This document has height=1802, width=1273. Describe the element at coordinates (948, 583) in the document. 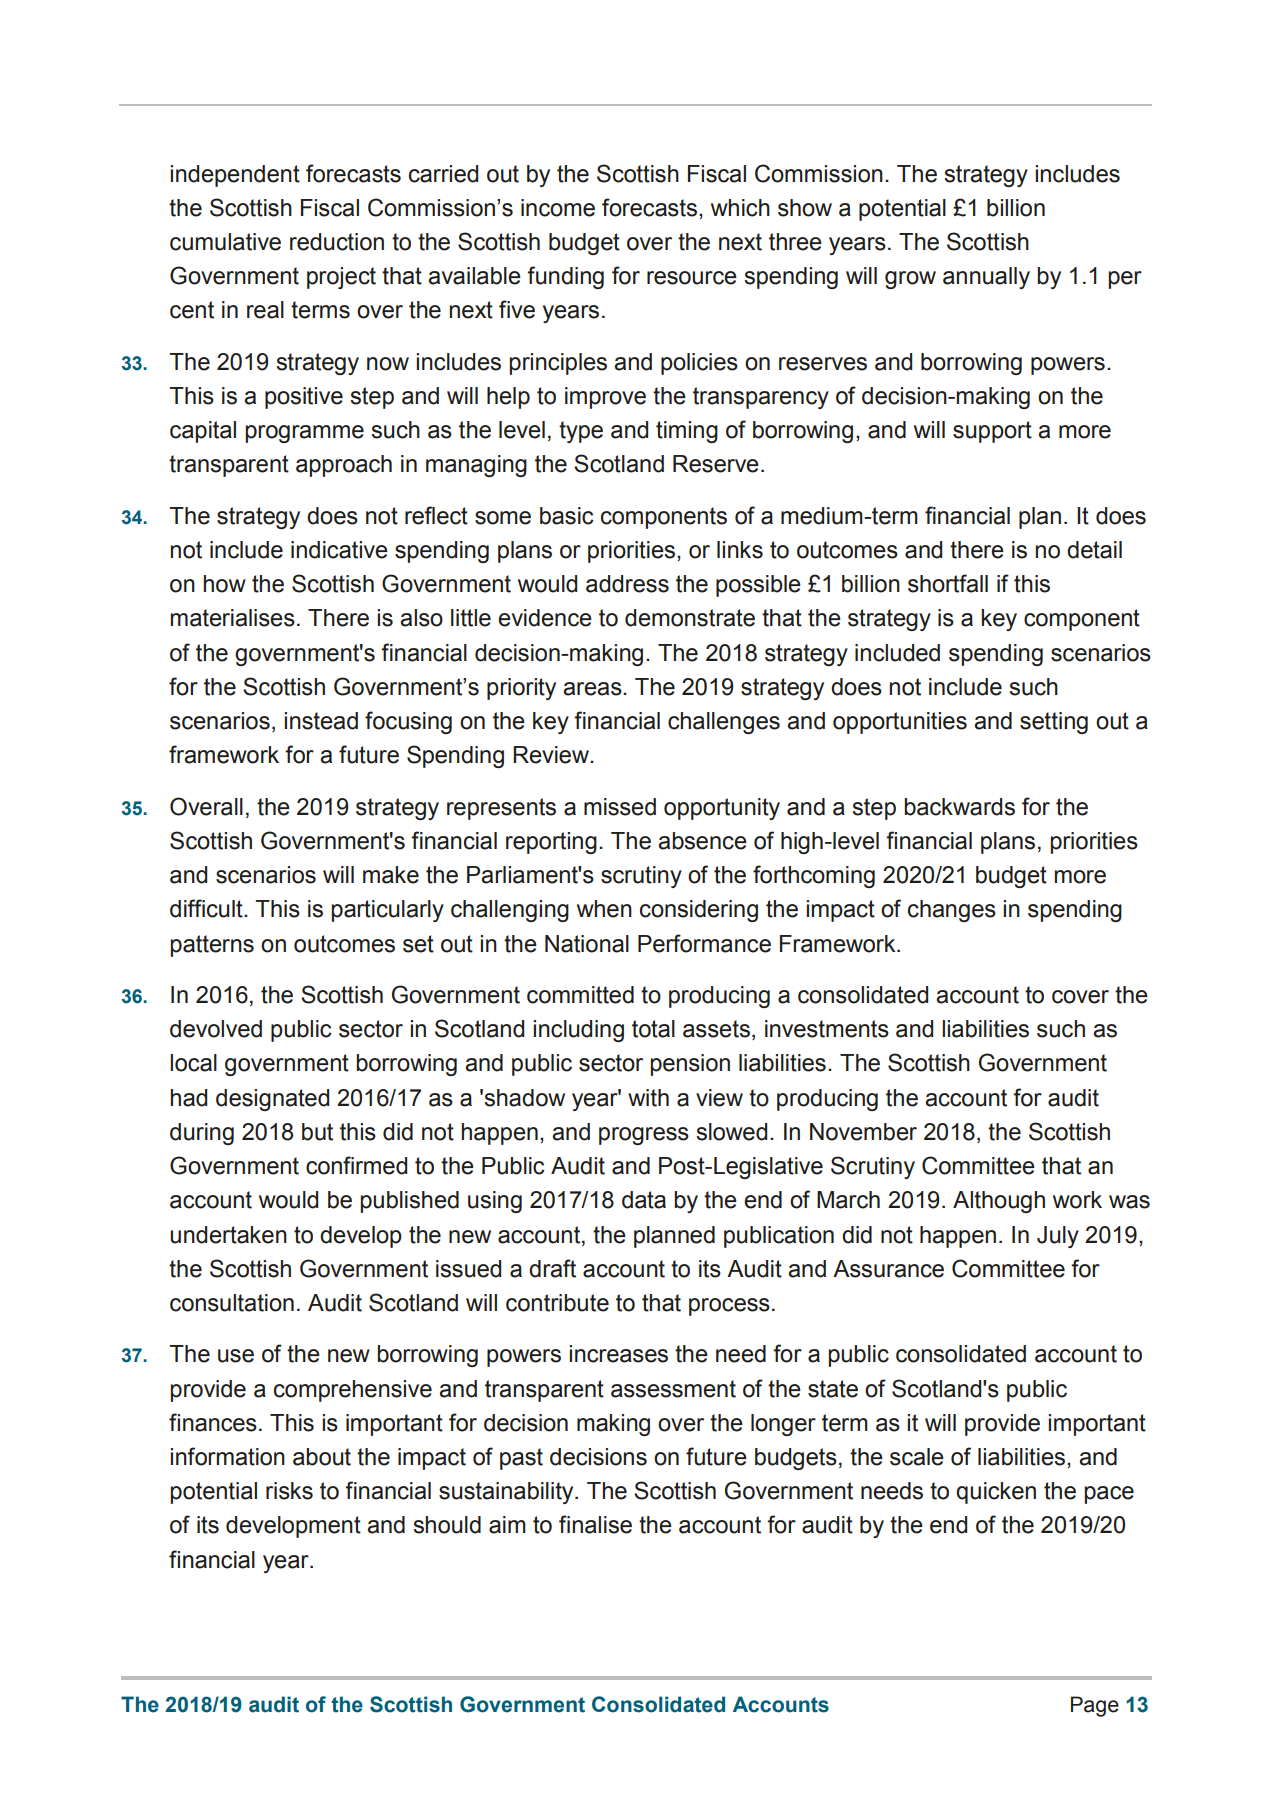

I see `shortfall` at that location.
